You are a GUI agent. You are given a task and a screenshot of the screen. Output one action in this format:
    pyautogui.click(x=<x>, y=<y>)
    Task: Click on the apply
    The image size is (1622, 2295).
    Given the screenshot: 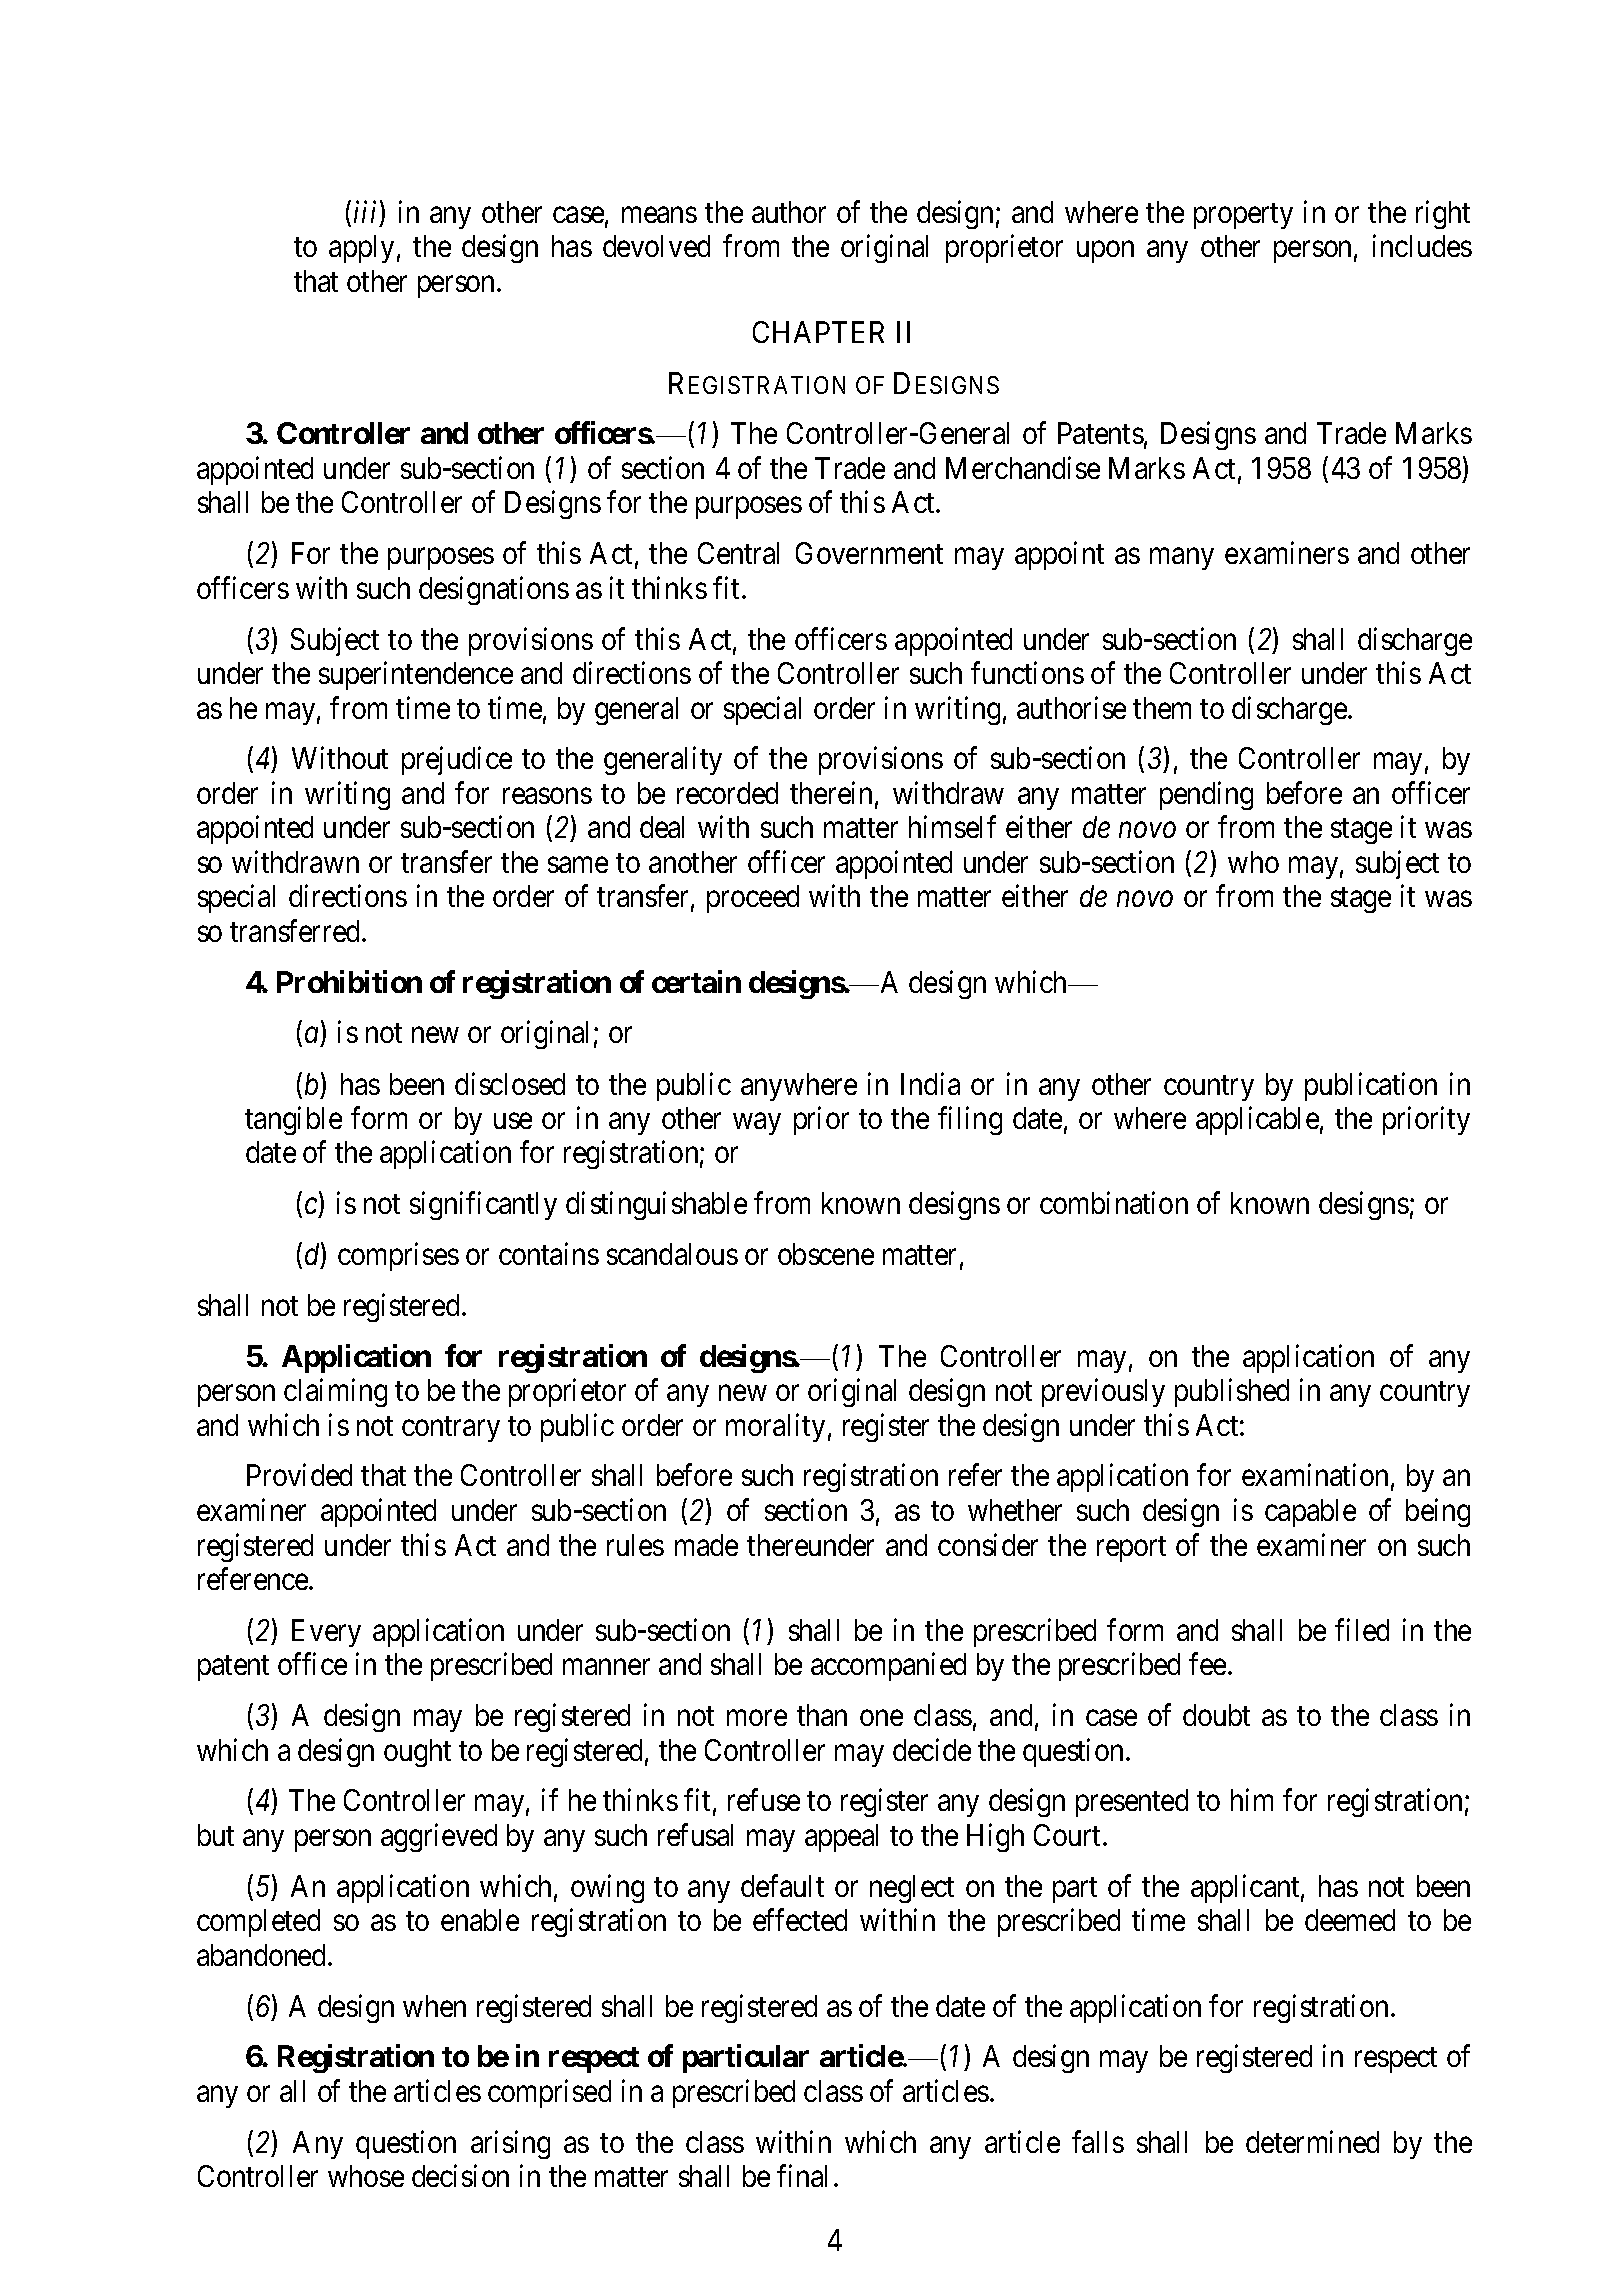 What is the action you would take?
    pyautogui.click(x=361, y=249)
